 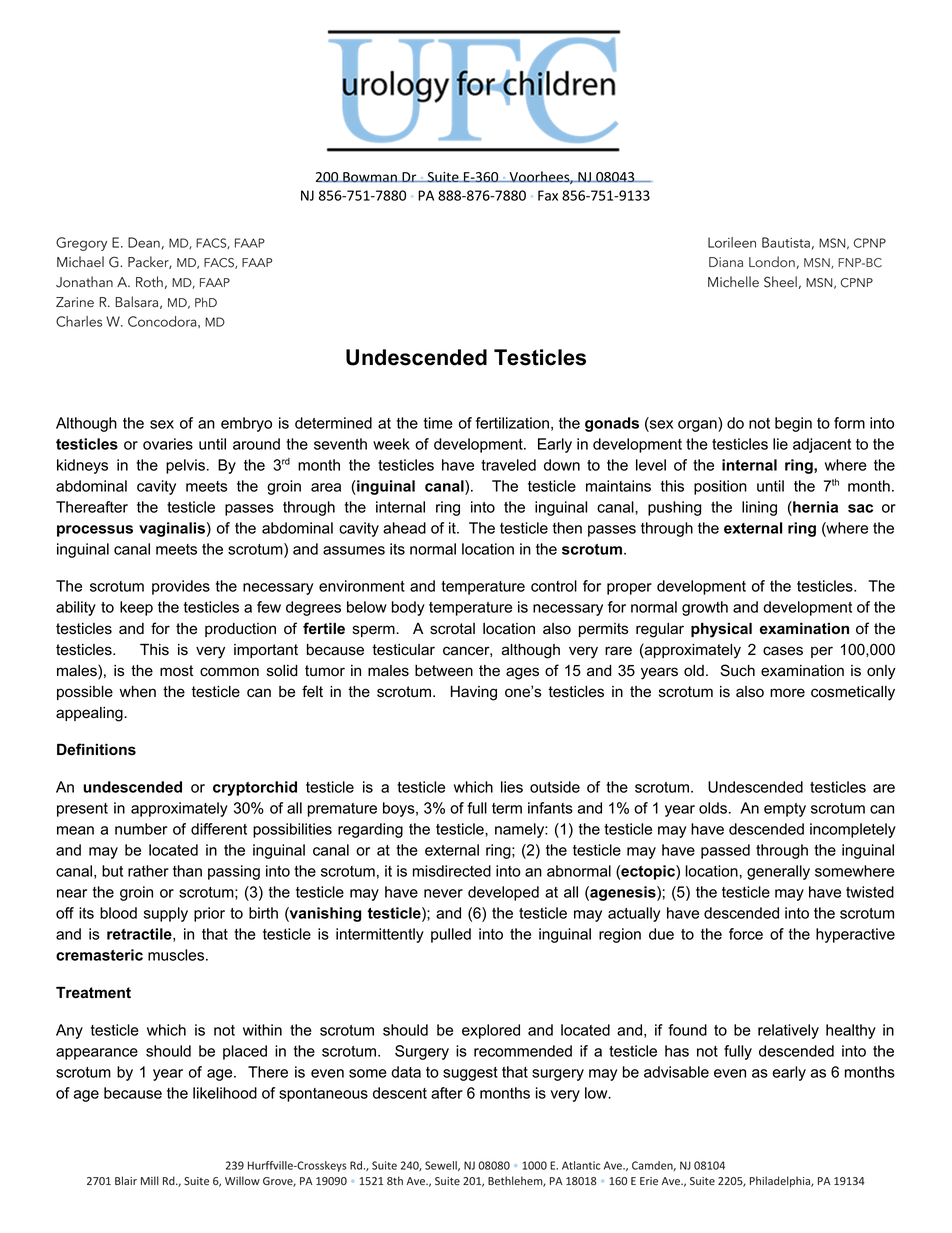 I want to click on Having, so click(x=474, y=693).
